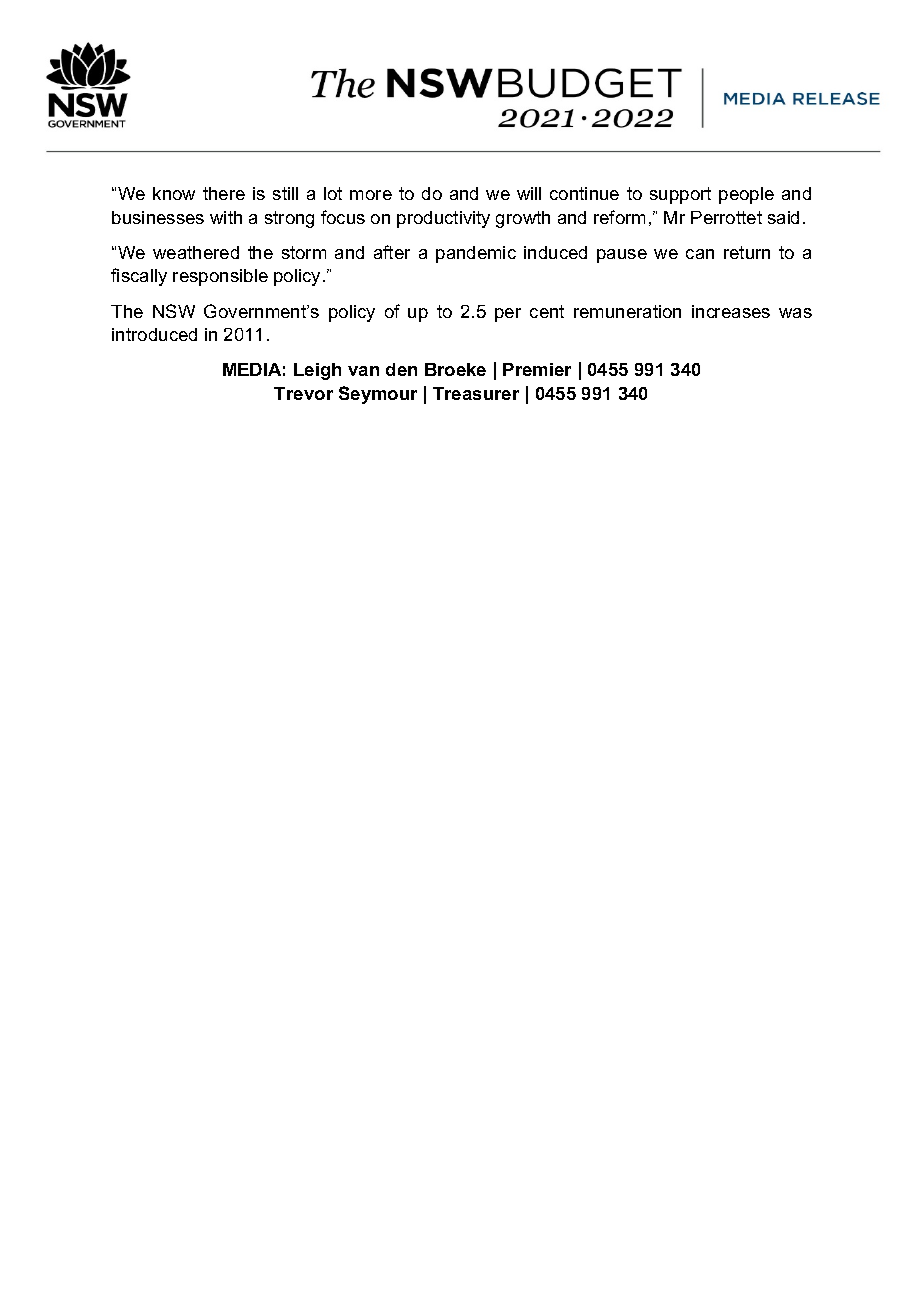  What do you see at coordinates (476, 254) in the screenshot?
I see `pandemic` at bounding box center [476, 254].
